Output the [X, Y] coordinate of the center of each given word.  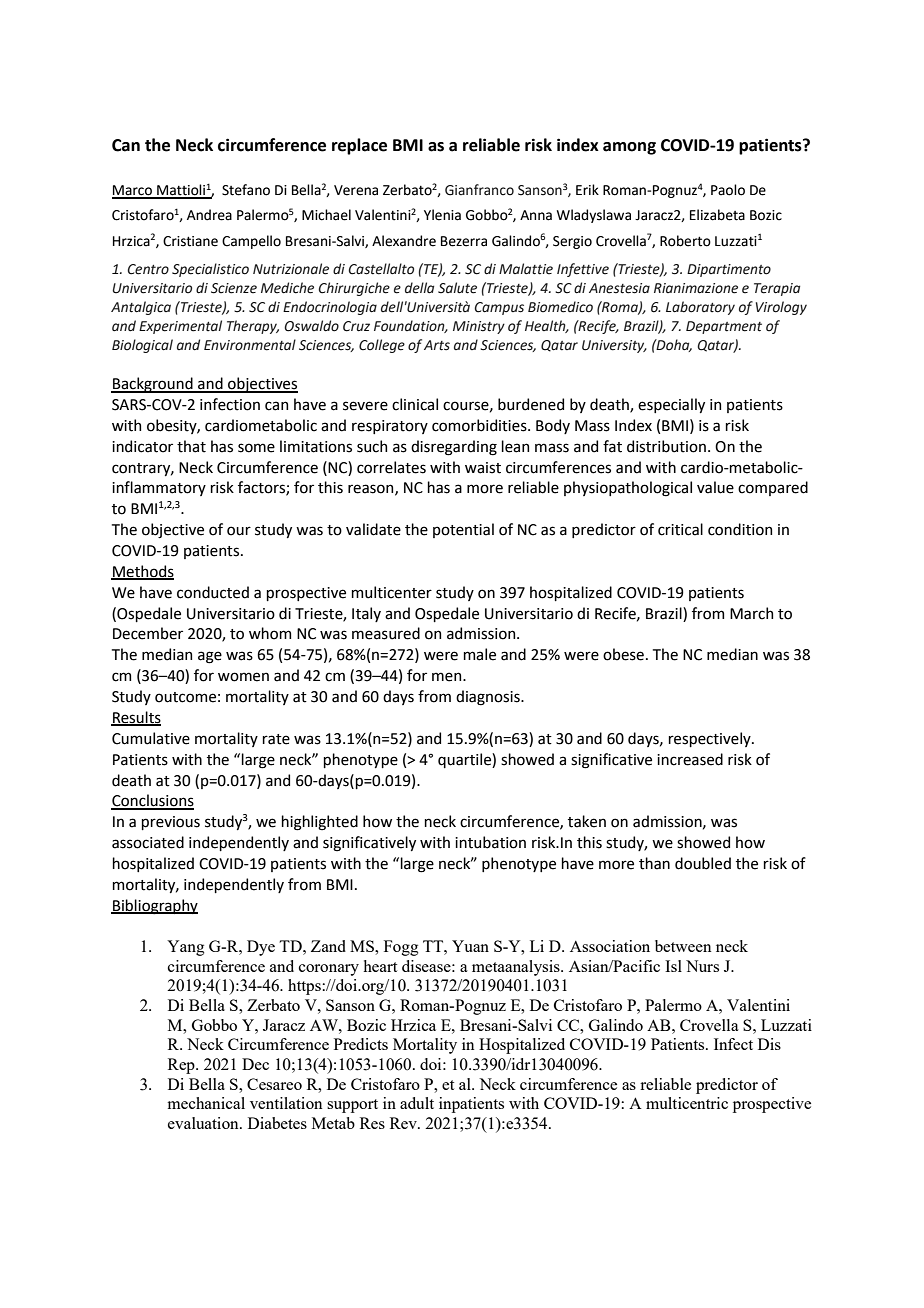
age [210, 657]
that [191, 446]
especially [671, 405]
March [751, 613]
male [479, 654]
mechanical [206, 1103]
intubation [490, 842]
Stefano [246, 190]
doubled [703, 863]
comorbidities [480, 425]
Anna [536, 215]
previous [170, 823]
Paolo [728, 190]
